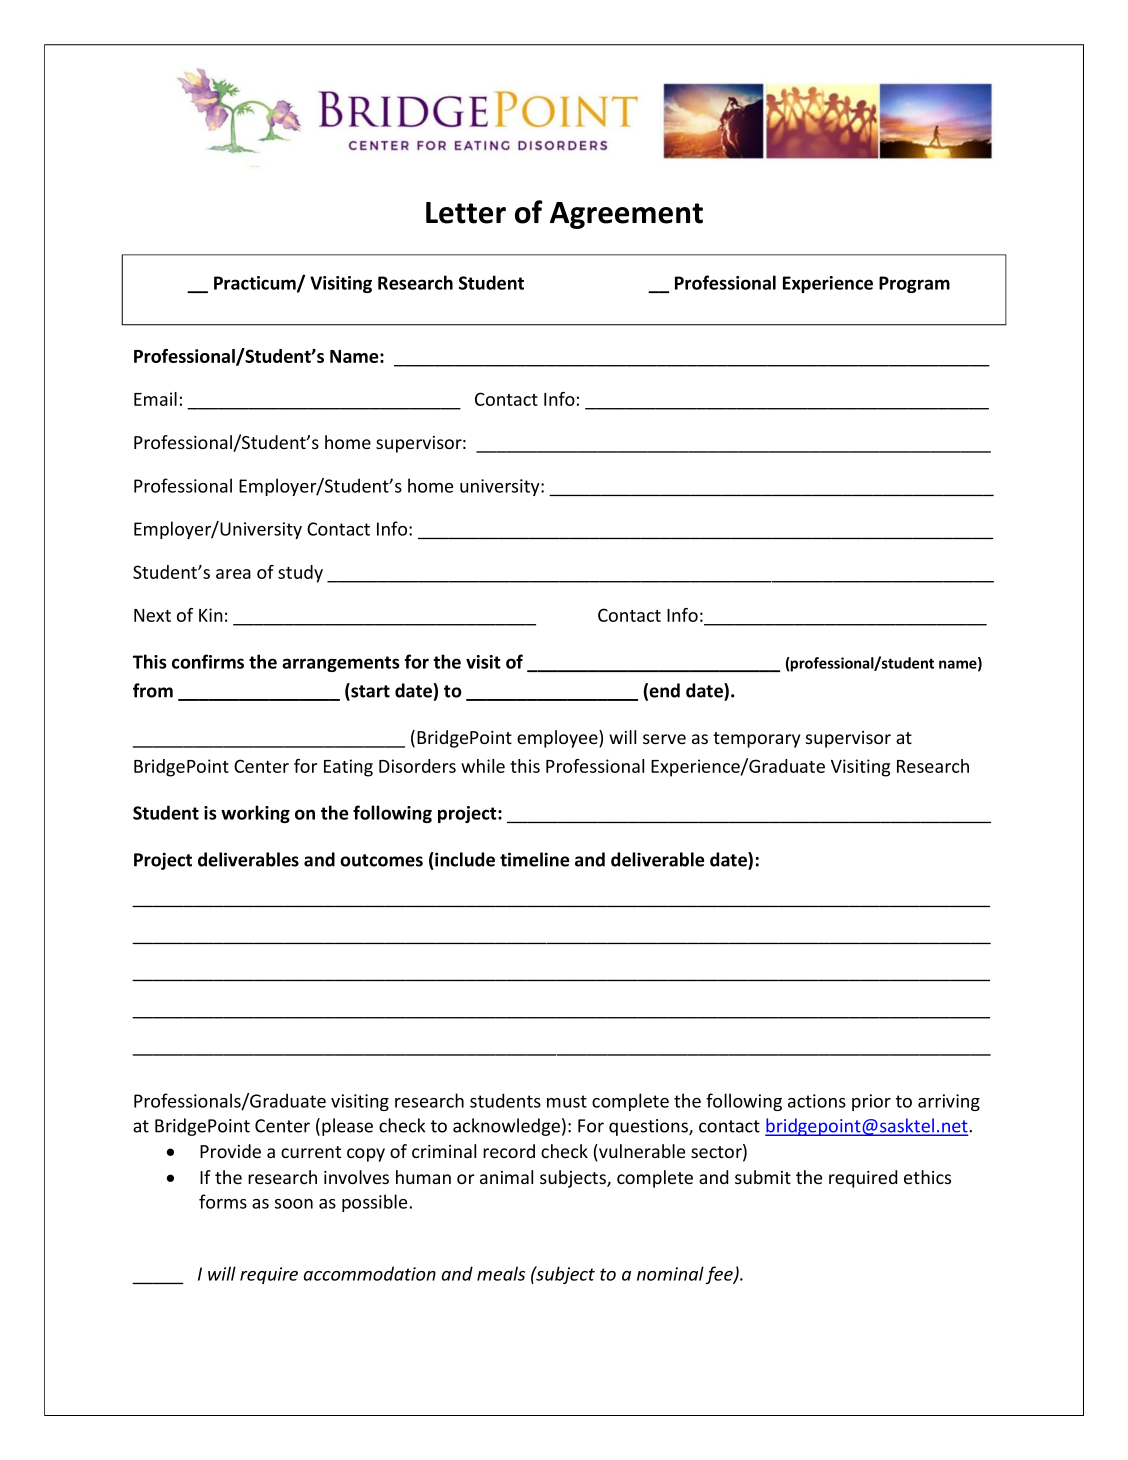  Describe the element at coordinates (501, 1273) in the image. I see `meals` at that location.
